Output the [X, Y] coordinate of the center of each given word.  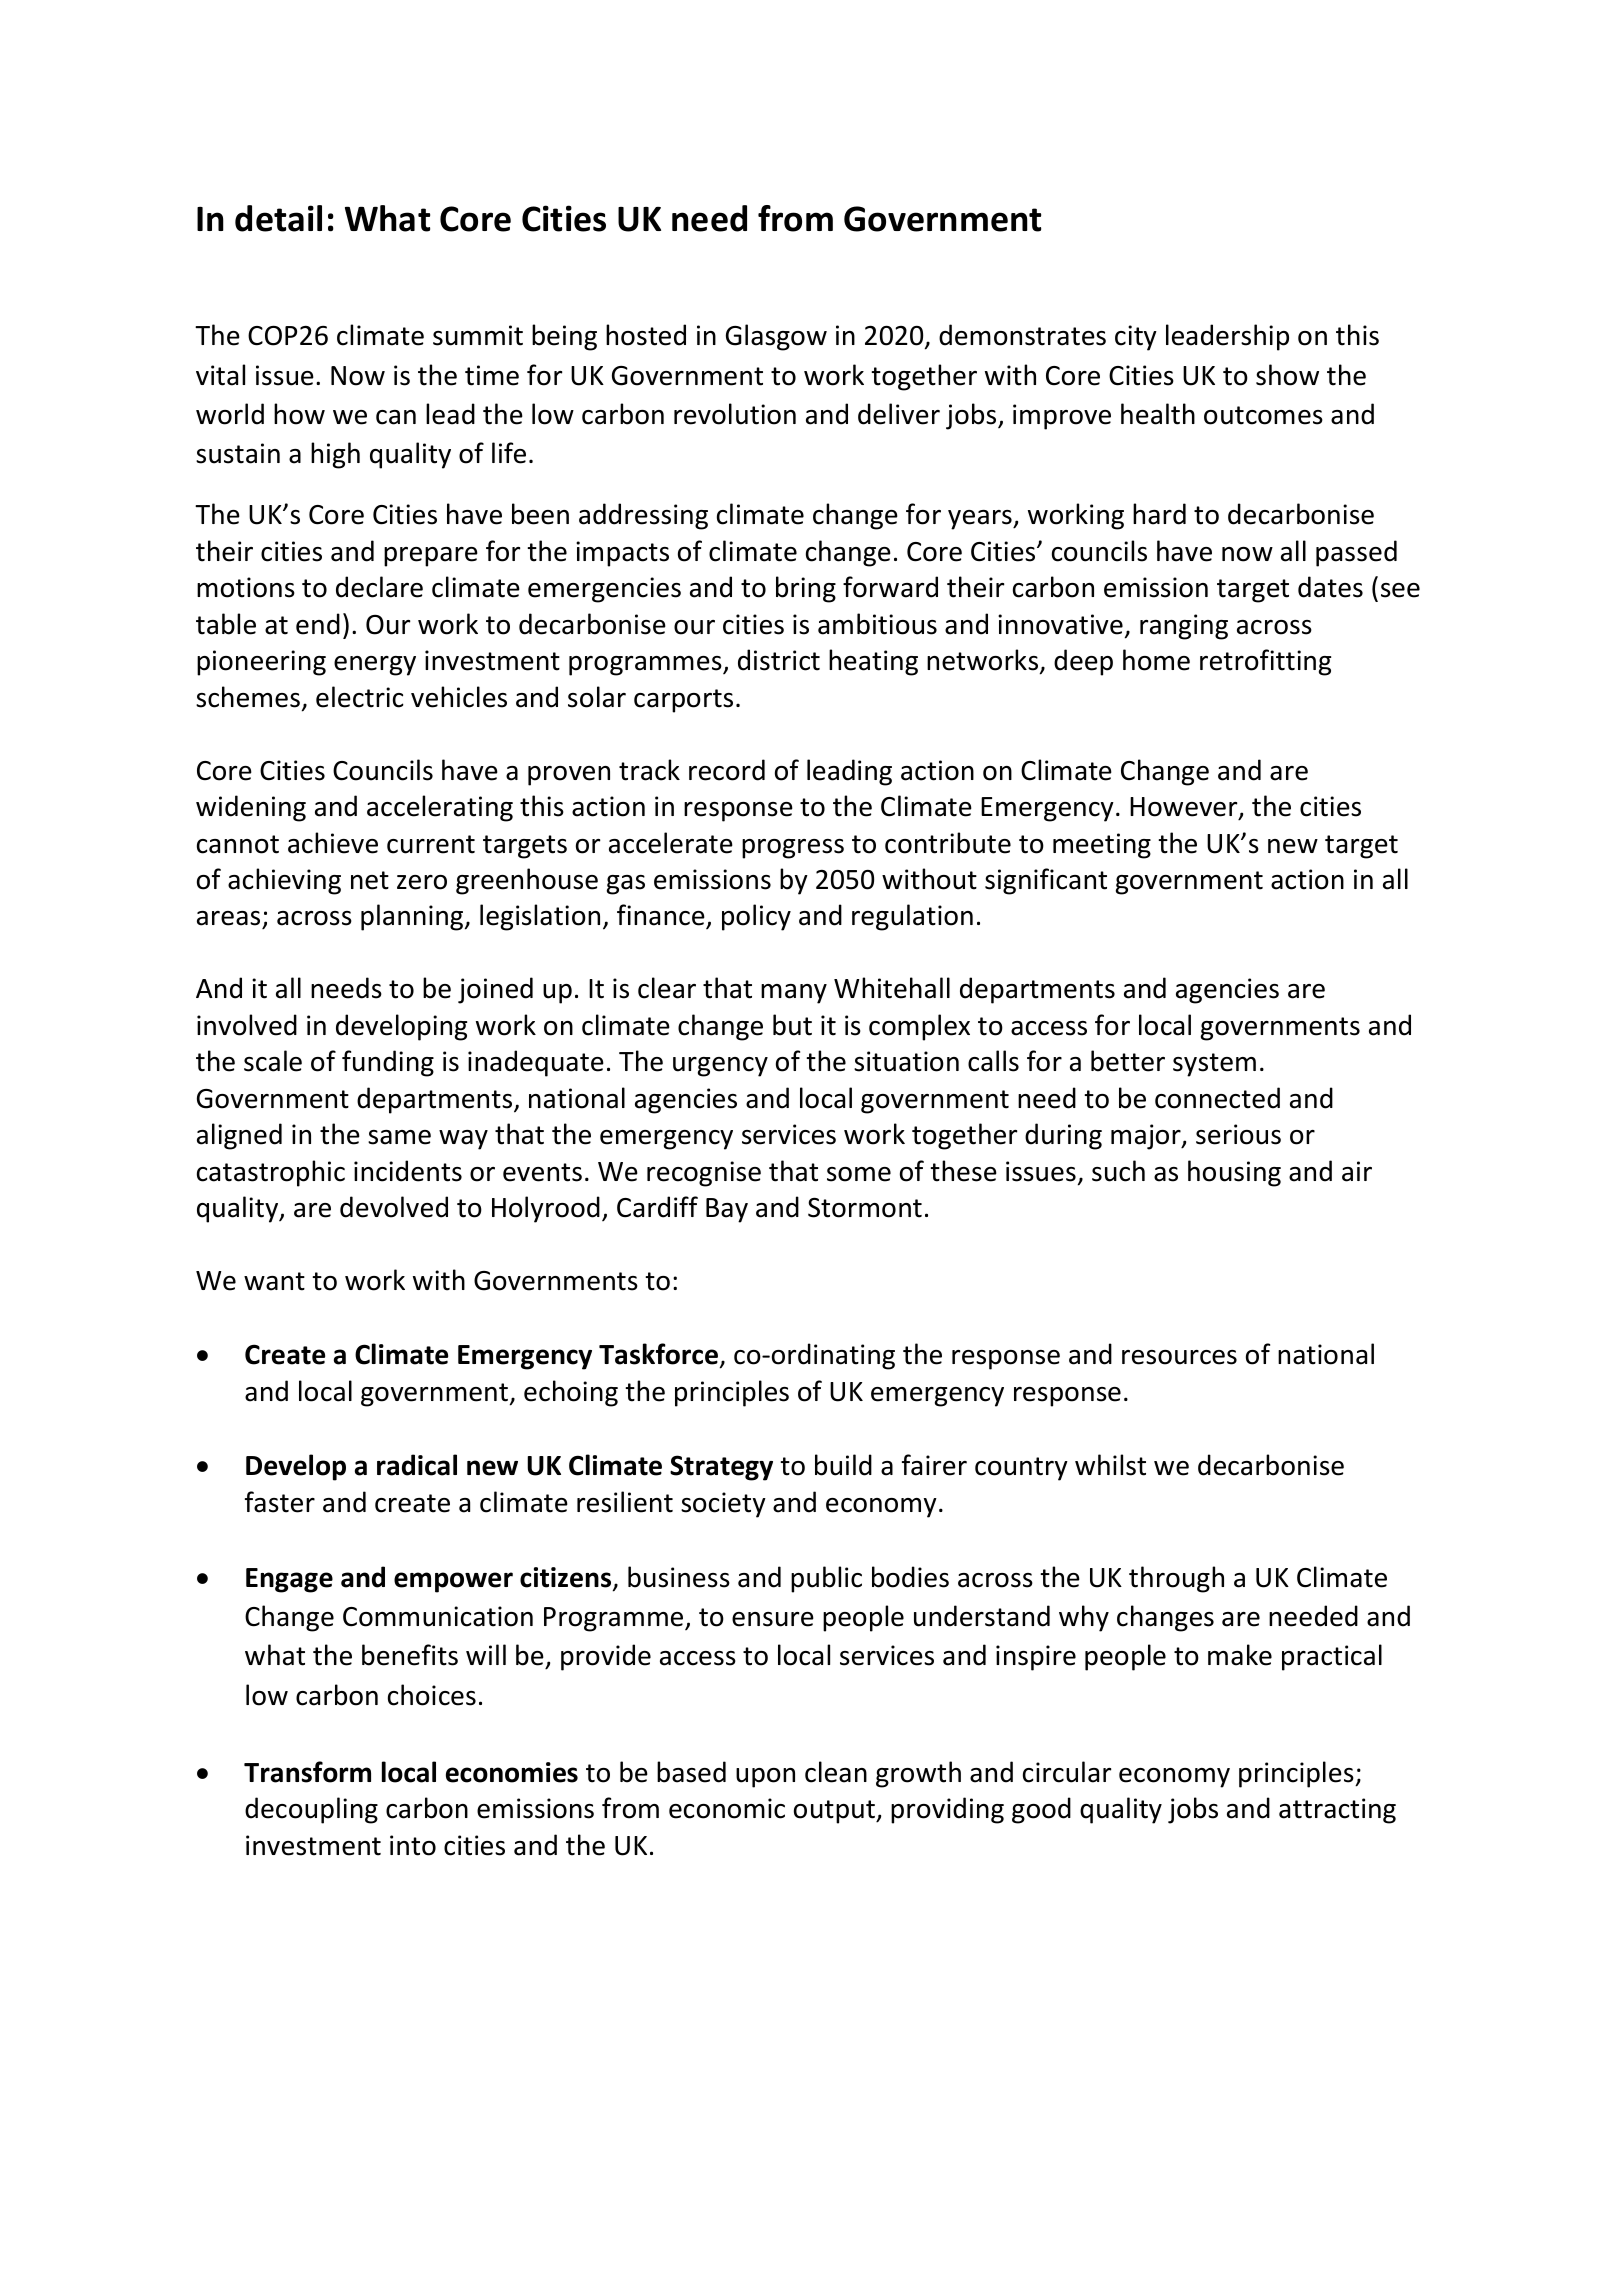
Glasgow [776, 337]
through [1176, 1579]
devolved [394, 1207]
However [1185, 808]
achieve [333, 843]
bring [806, 589]
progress [793, 849]
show [1287, 375]
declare [379, 587]
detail [278, 218]
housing [1234, 1173]
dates [1330, 587]
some [859, 1174]
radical [417, 1465]
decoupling [311, 1810]
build [843, 1465]
